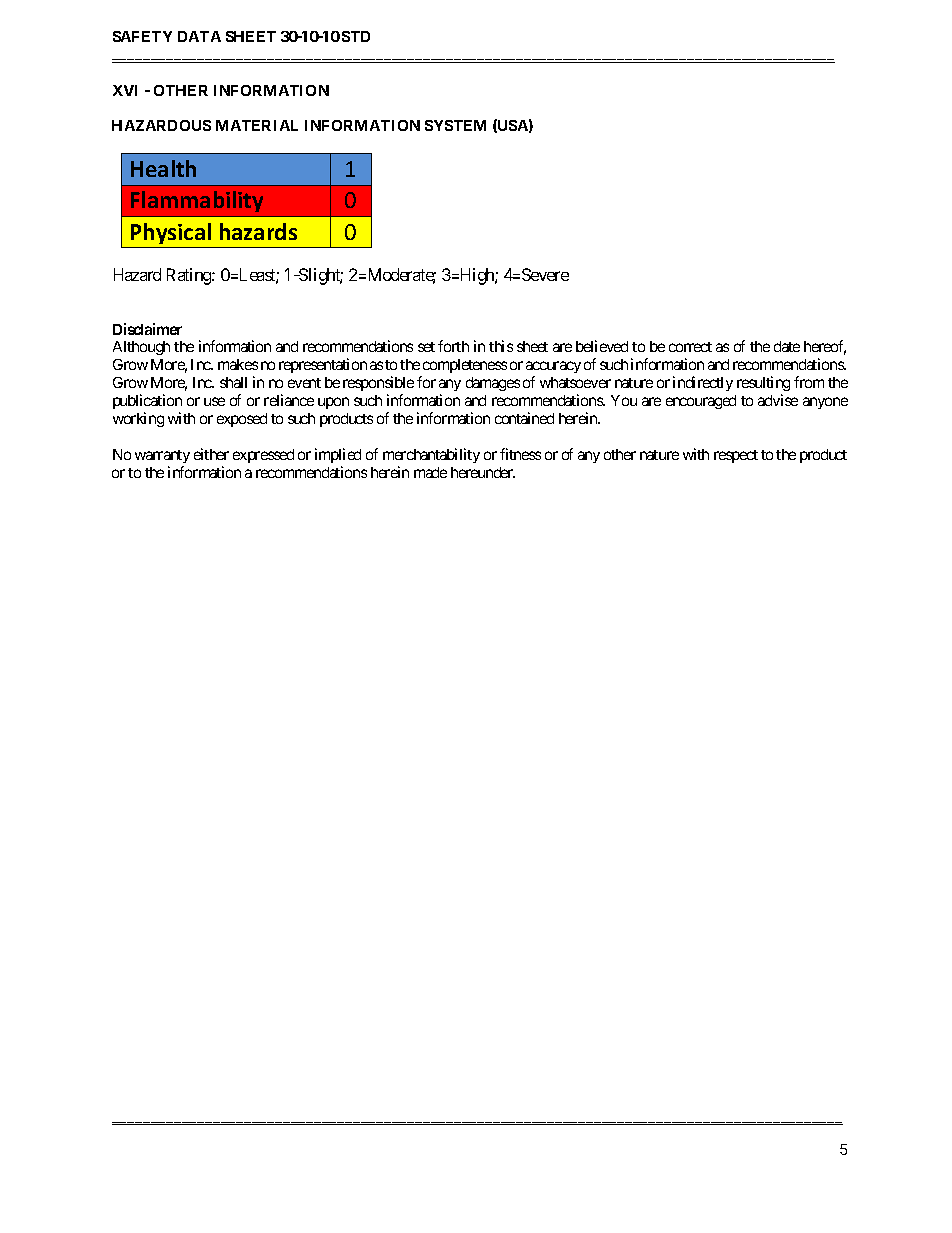 The height and width of the document is (1233, 952). What do you see at coordinates (163, 168) in the document?
I see `Health` at bounding box center [163, 168].
